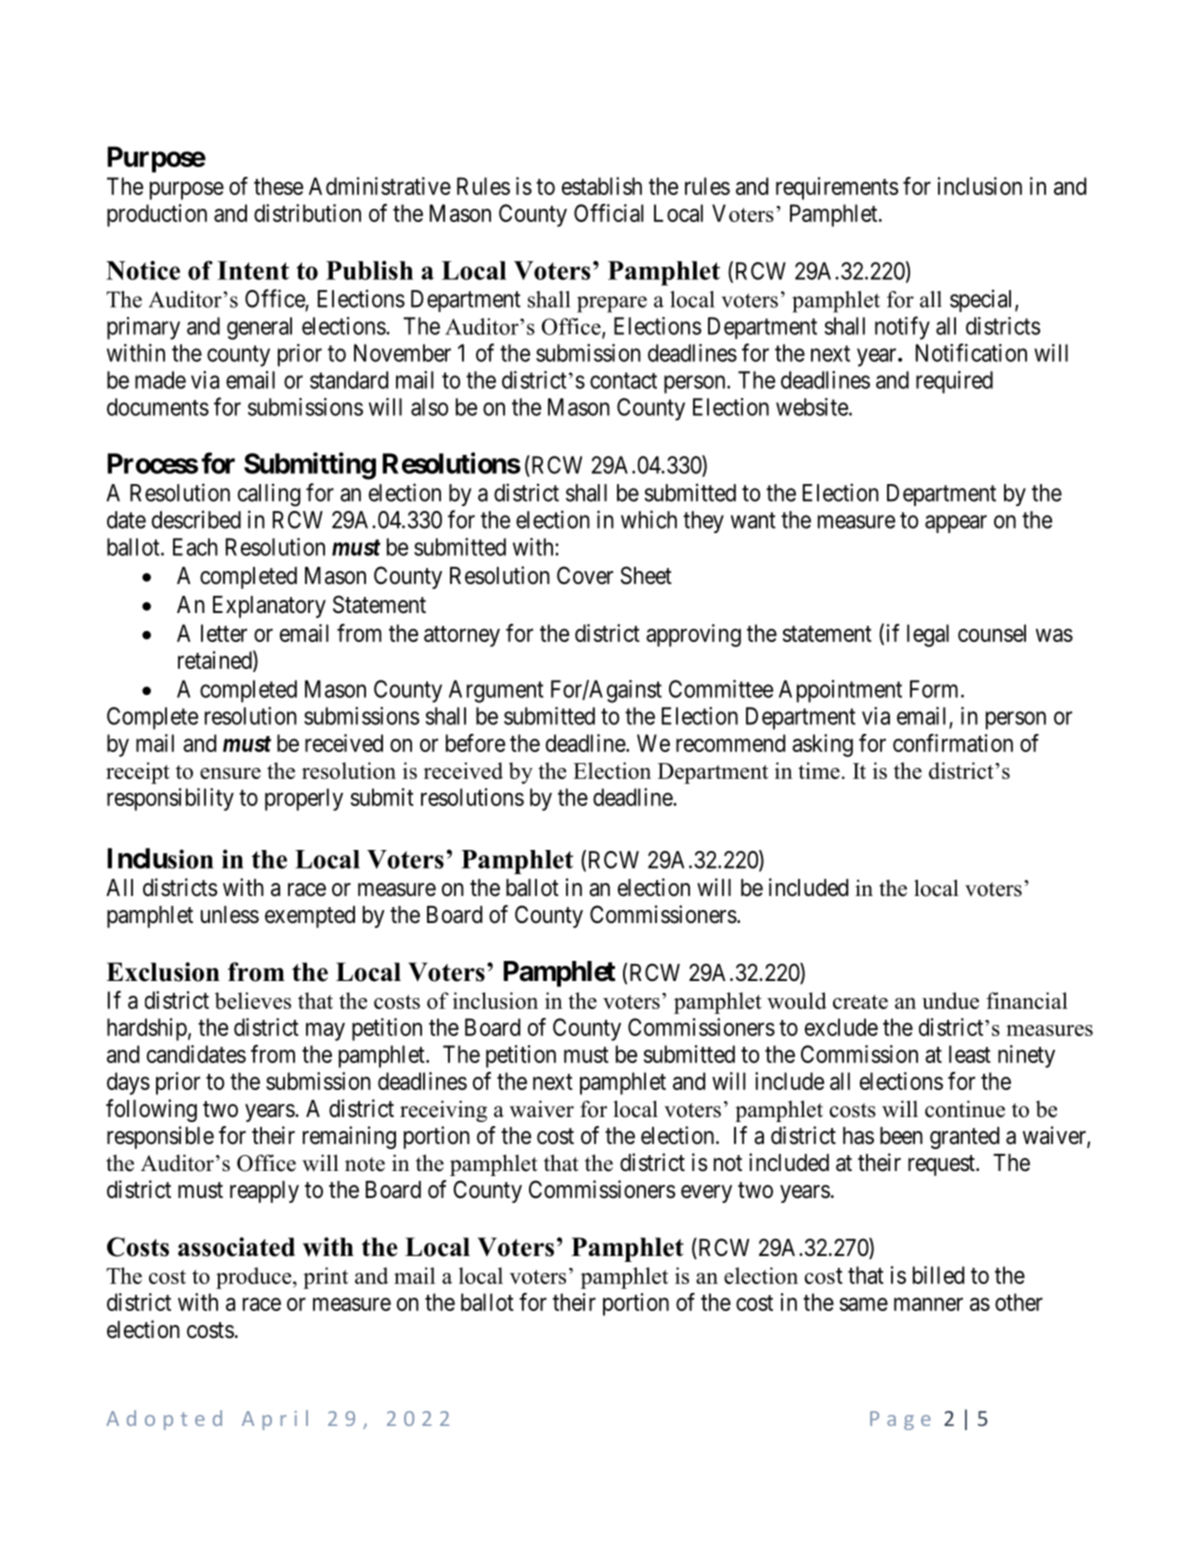 This screenshot has width=1200, height=1553. Describe the element at coordinates (953, 743) in the screenshot. I see `confirmation` at that location.
